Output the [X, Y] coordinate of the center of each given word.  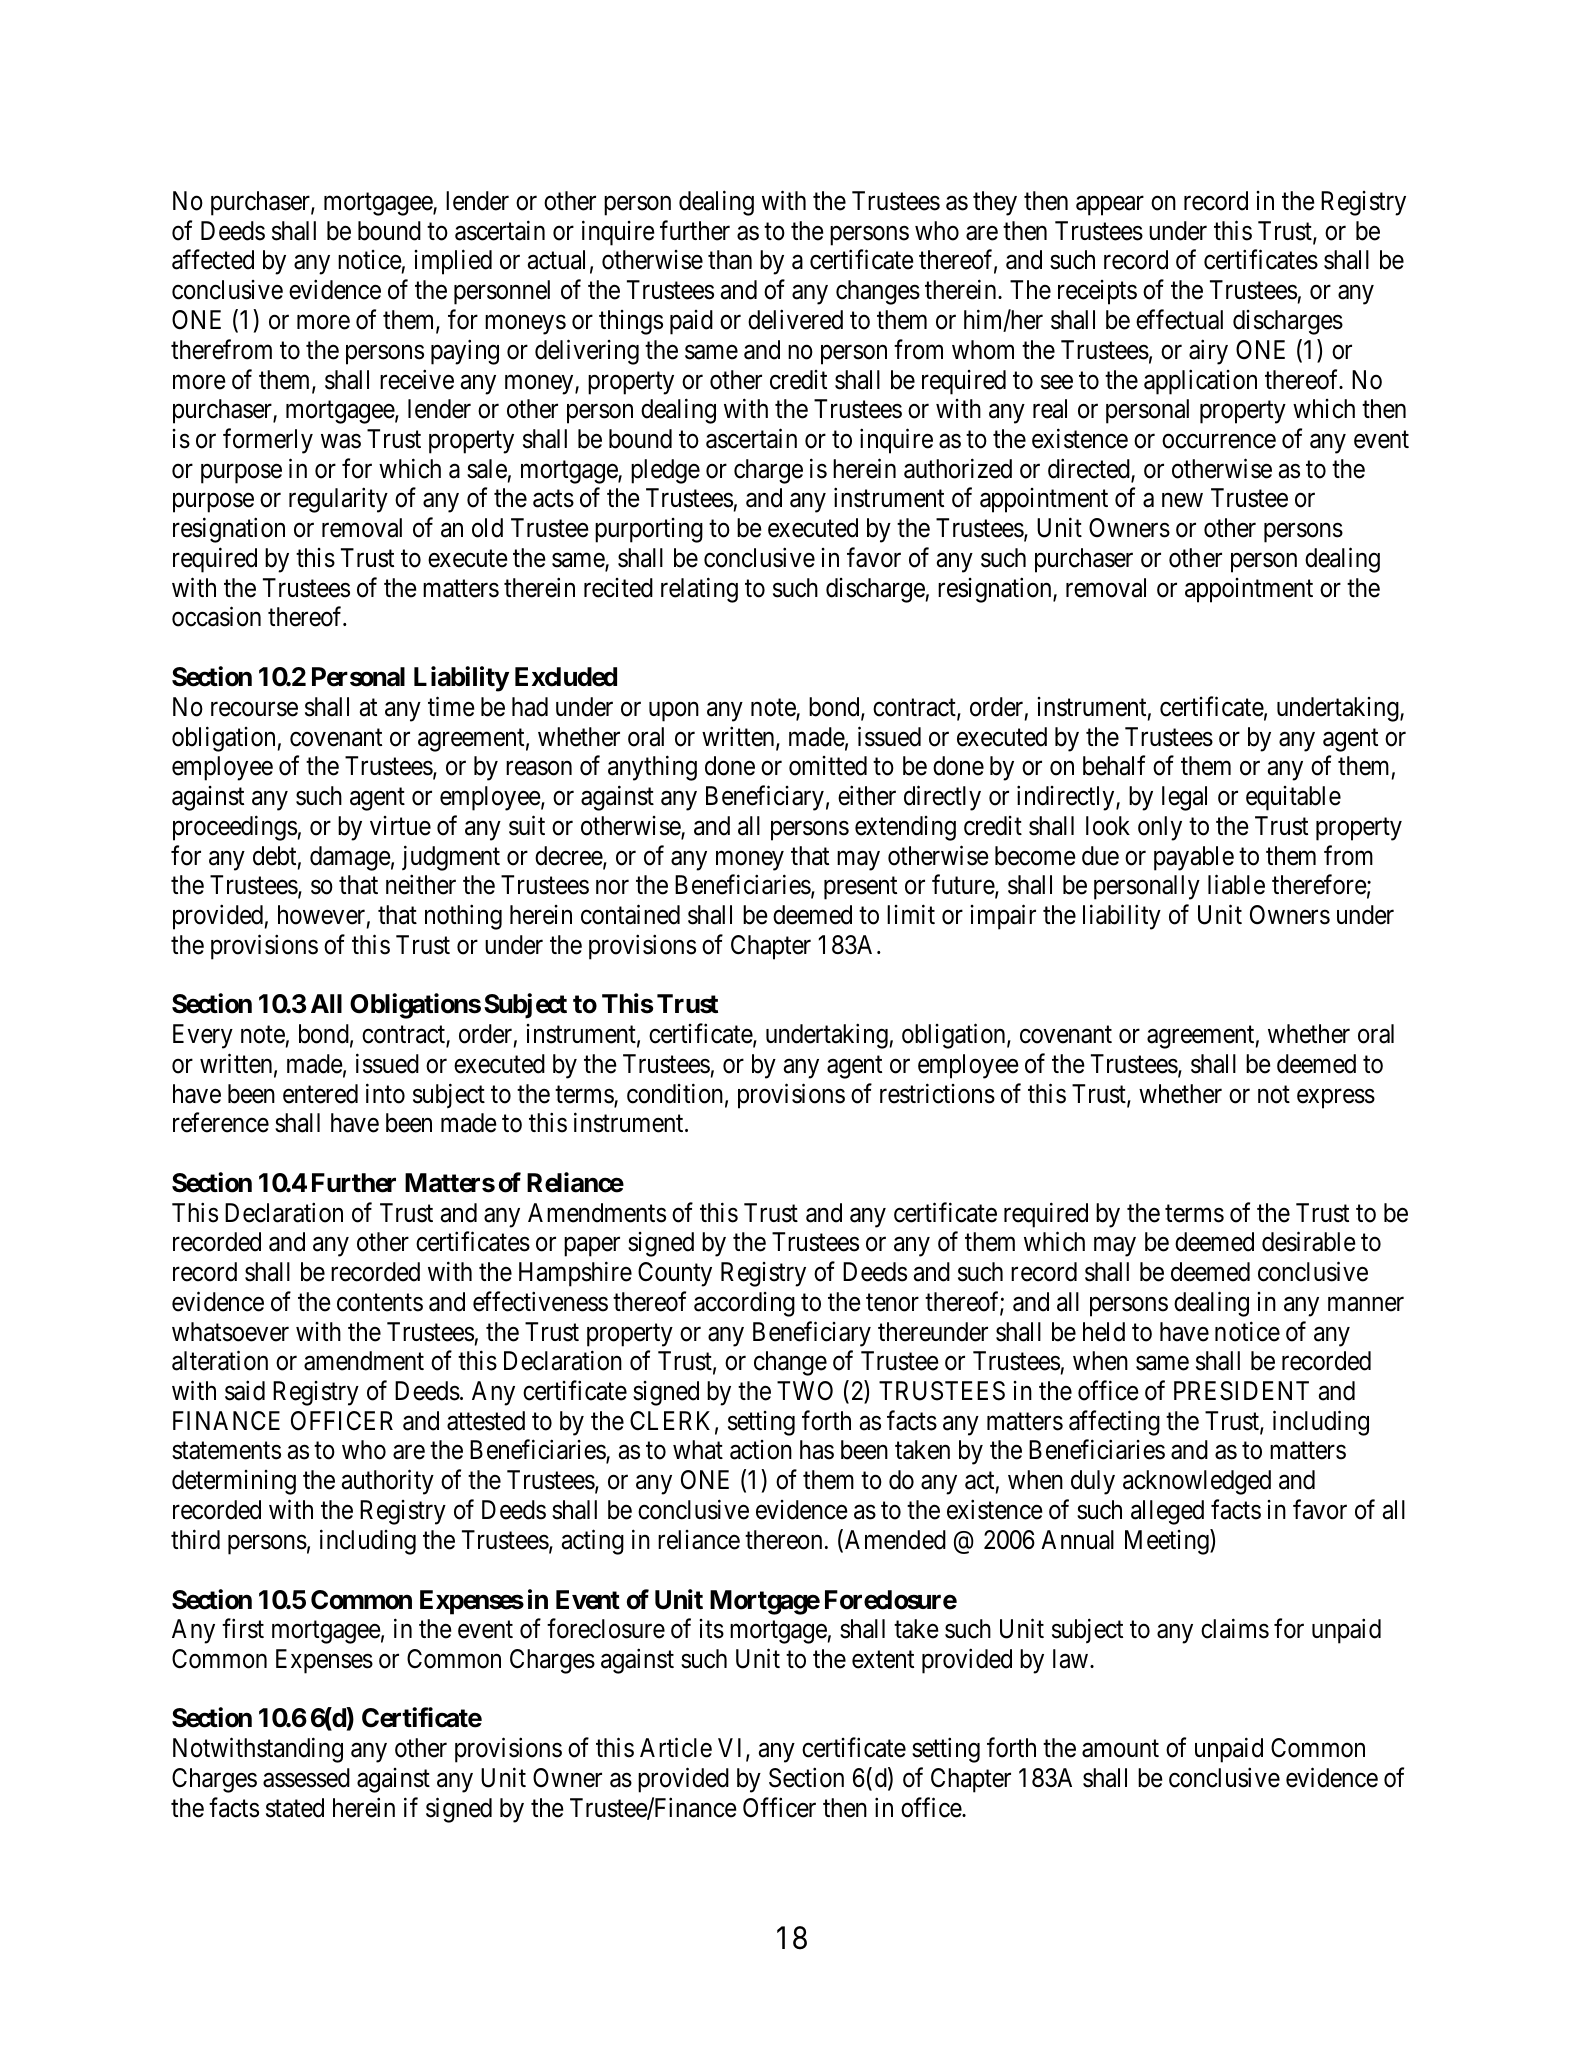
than [730, 260]
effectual [1179, 319]
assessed [306, 1778]
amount [1120, 1749]
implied [453, 262]
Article [676, 1748]
